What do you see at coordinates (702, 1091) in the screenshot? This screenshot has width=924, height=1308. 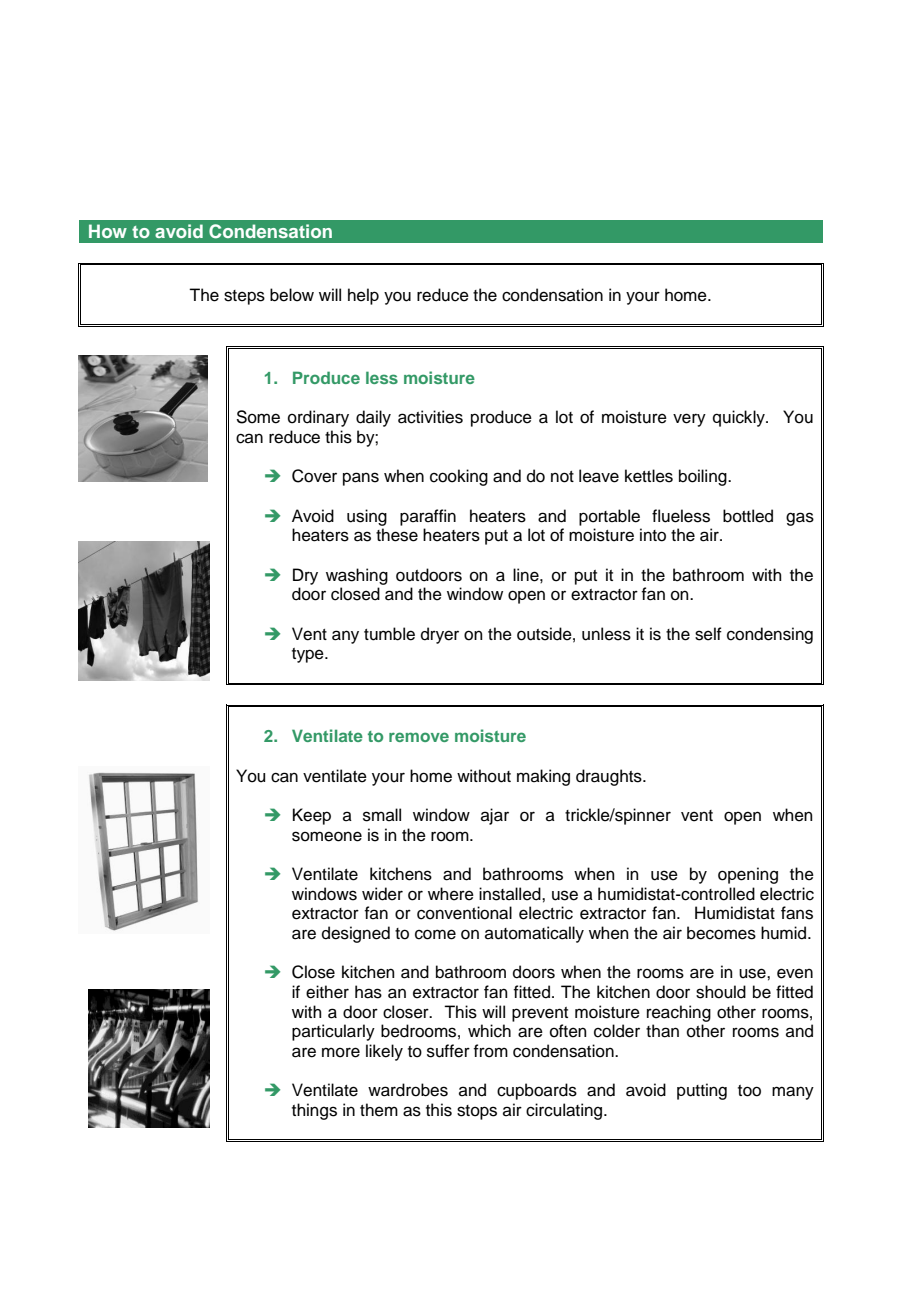 I see `putting` at bounding box center [702, 1091].
